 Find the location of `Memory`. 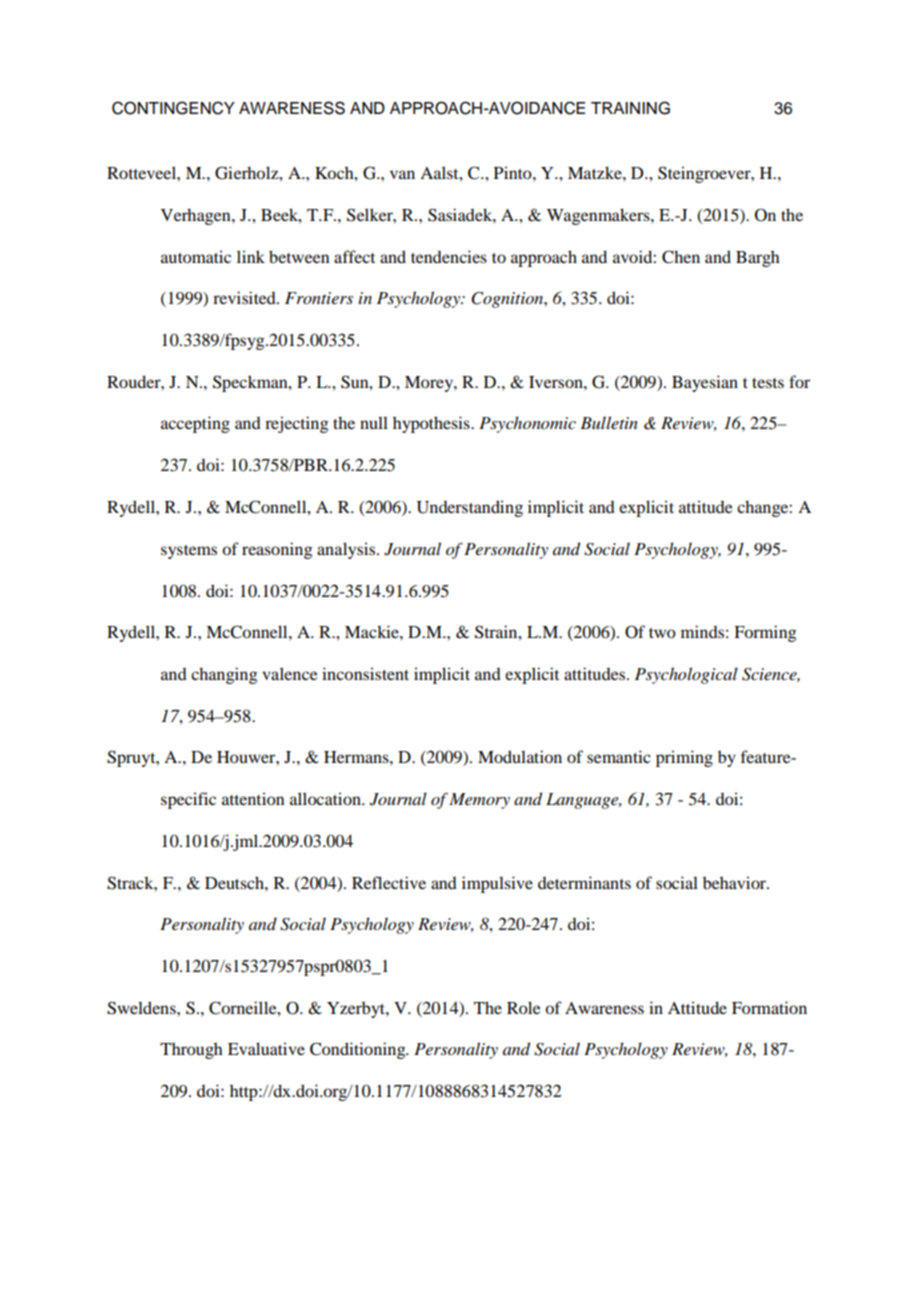

Memory is located at coordinates (479, 801).
